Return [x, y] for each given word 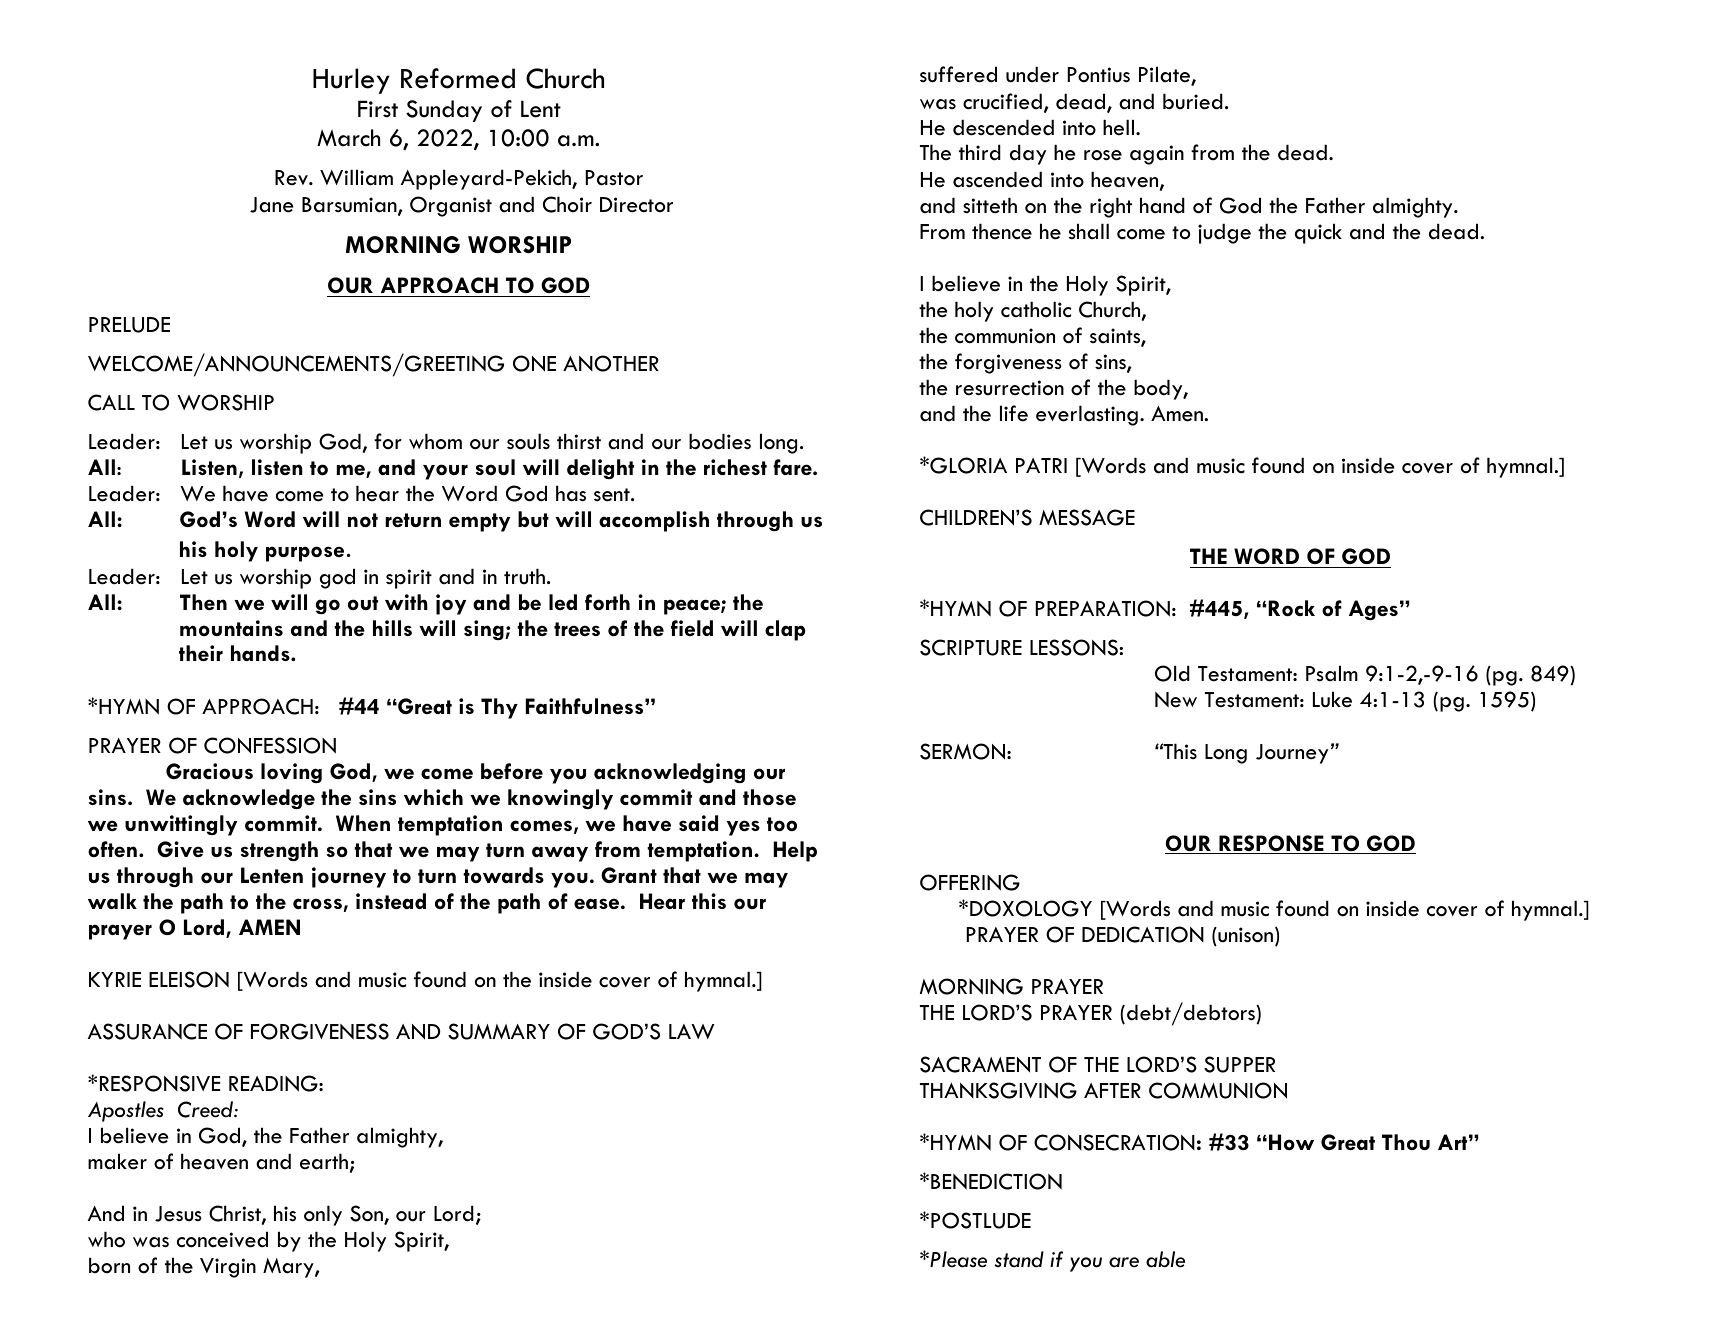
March [348, 138]
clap [785, 630]
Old [1172, 673]
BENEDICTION [996, 1181]
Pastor [614, 178]
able [1165, 1259]
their [201, 653]
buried [1193, 101]
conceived [222, 1239]
